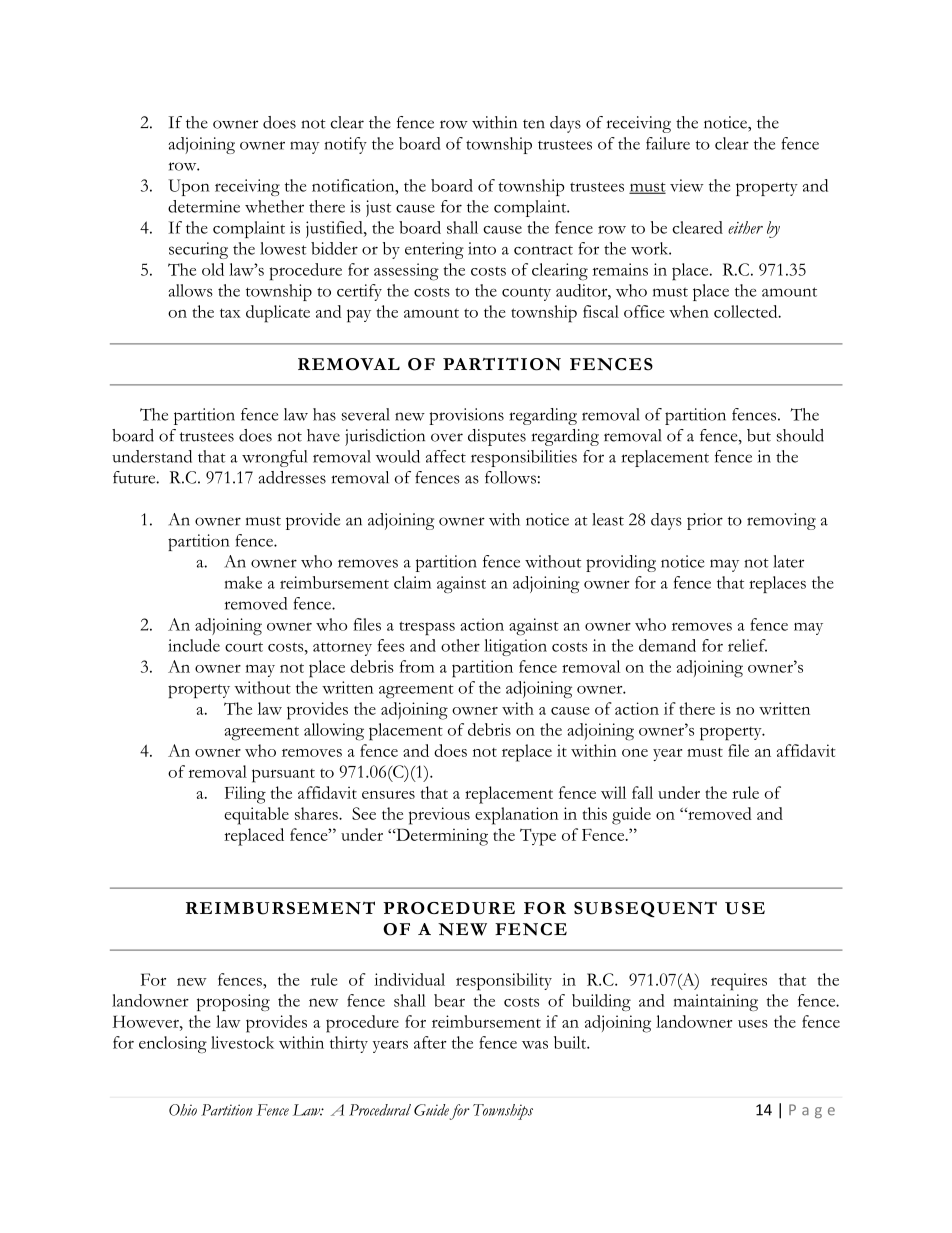 The width and height of the document is (952, 1233). I want to click on into, so click(482, 248).
